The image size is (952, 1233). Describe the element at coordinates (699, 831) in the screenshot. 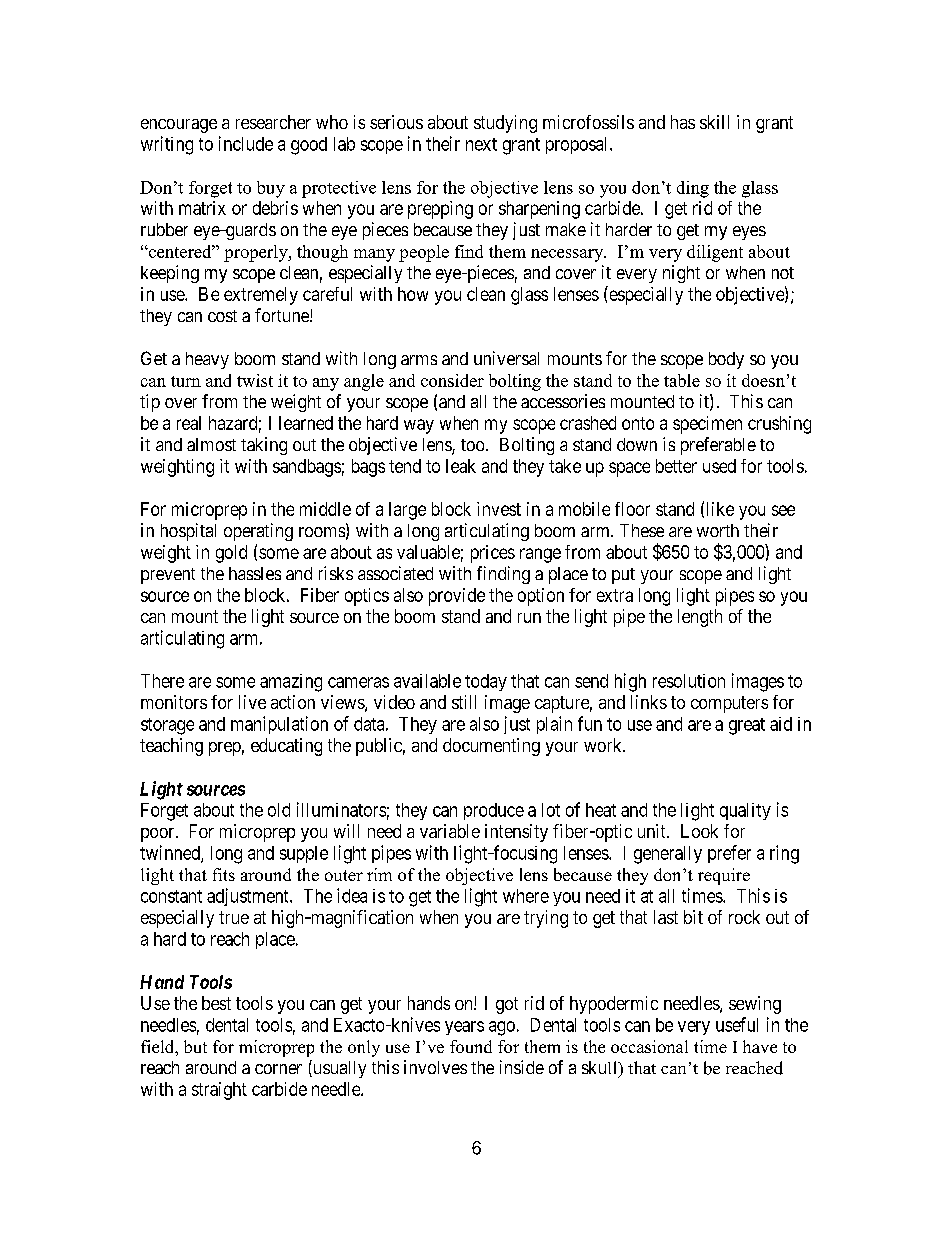

I see `Look` at that location.
